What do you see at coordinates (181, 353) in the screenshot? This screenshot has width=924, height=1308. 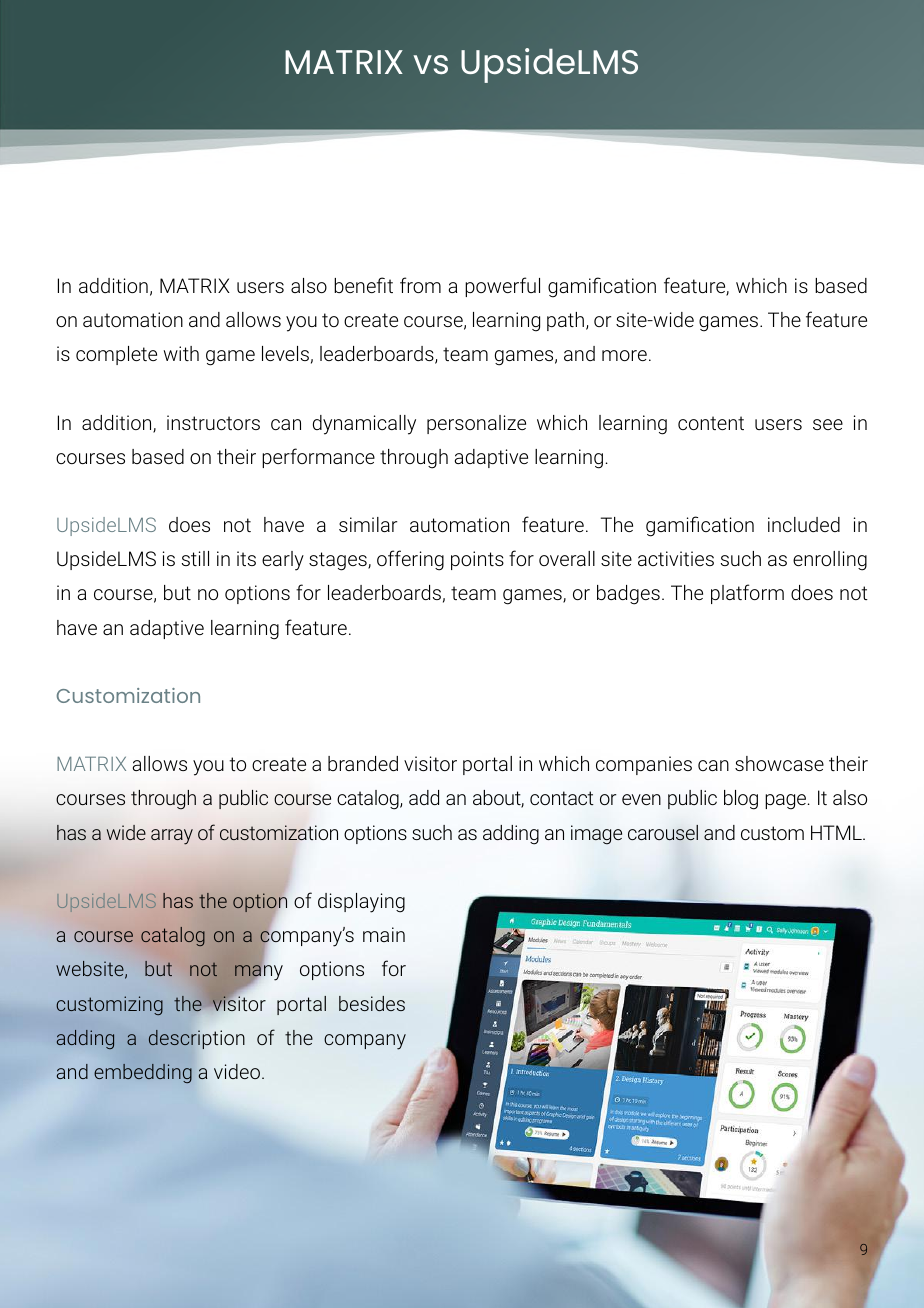 I see `with` at bounding box center [181, 353].
